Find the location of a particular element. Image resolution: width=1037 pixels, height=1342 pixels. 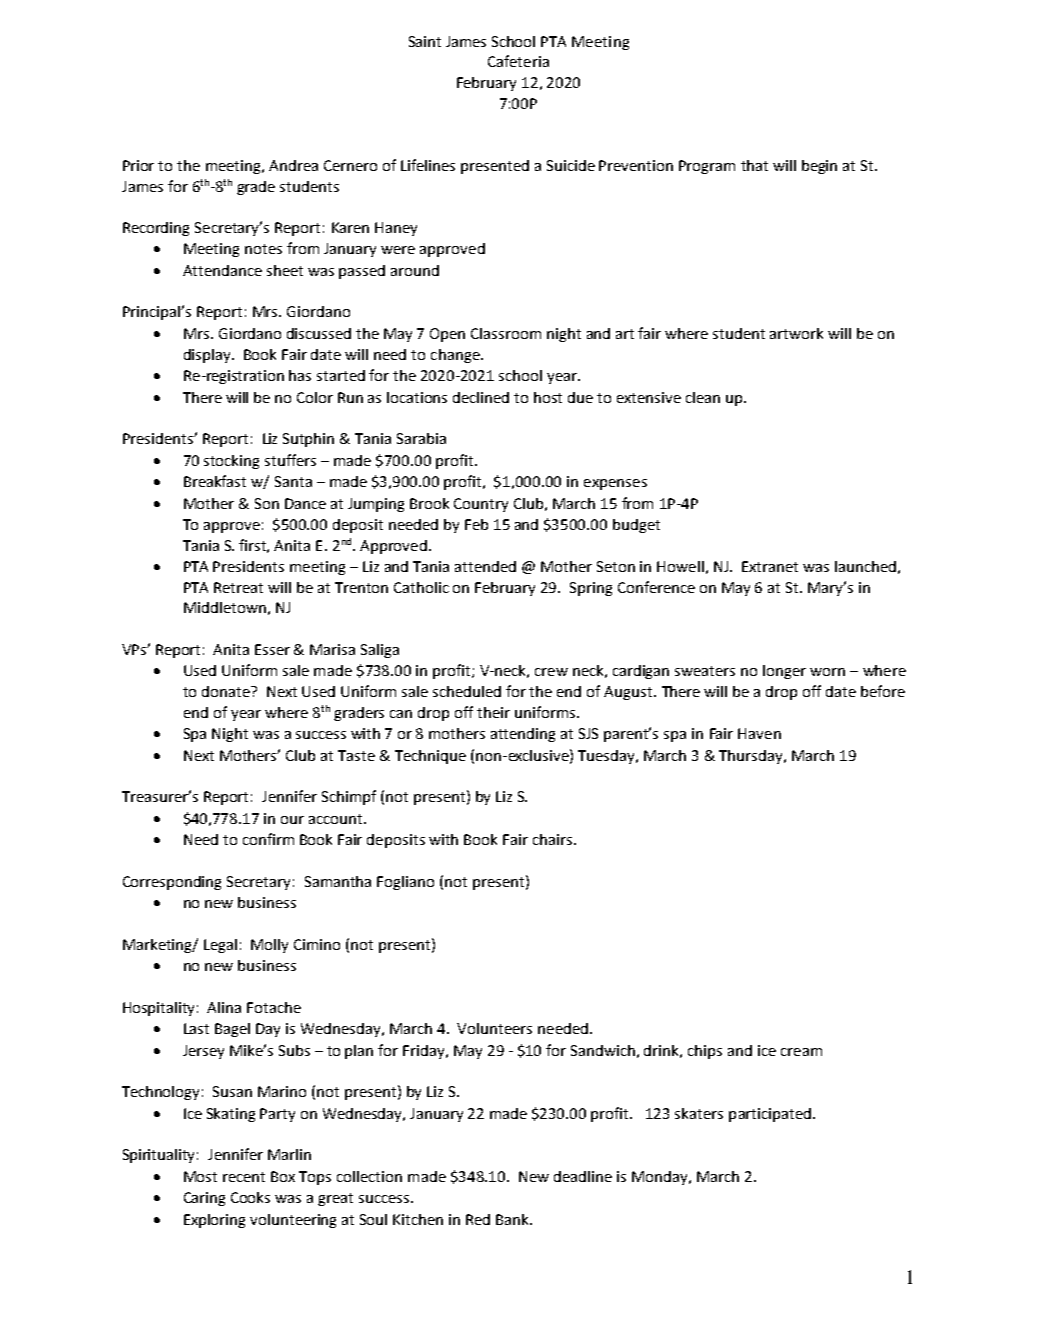

Middletown is located at coordinates (225, 607).
